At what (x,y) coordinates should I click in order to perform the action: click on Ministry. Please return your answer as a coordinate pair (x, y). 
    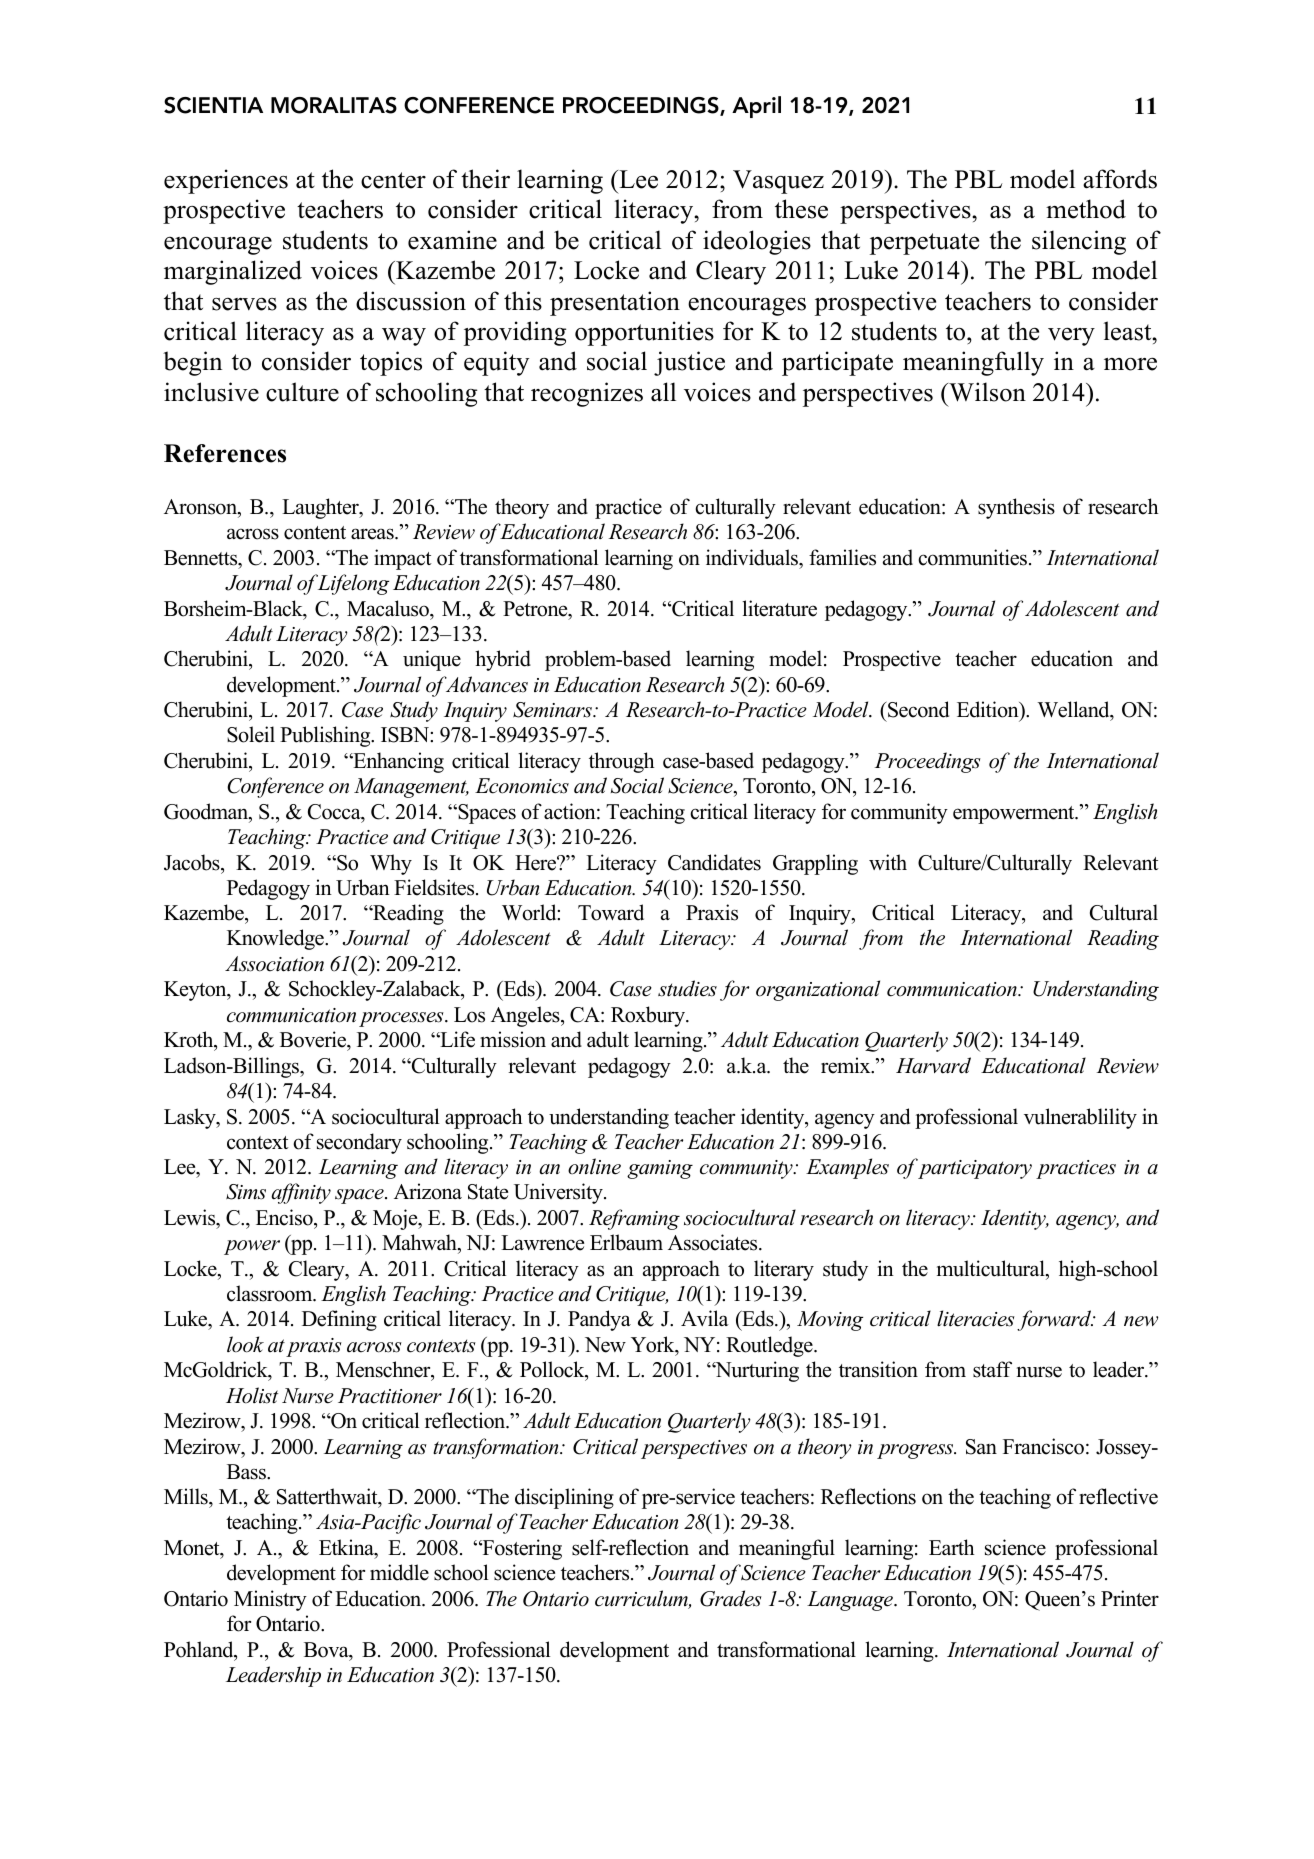
    Looking at the image, I should click on (270, 1600).
